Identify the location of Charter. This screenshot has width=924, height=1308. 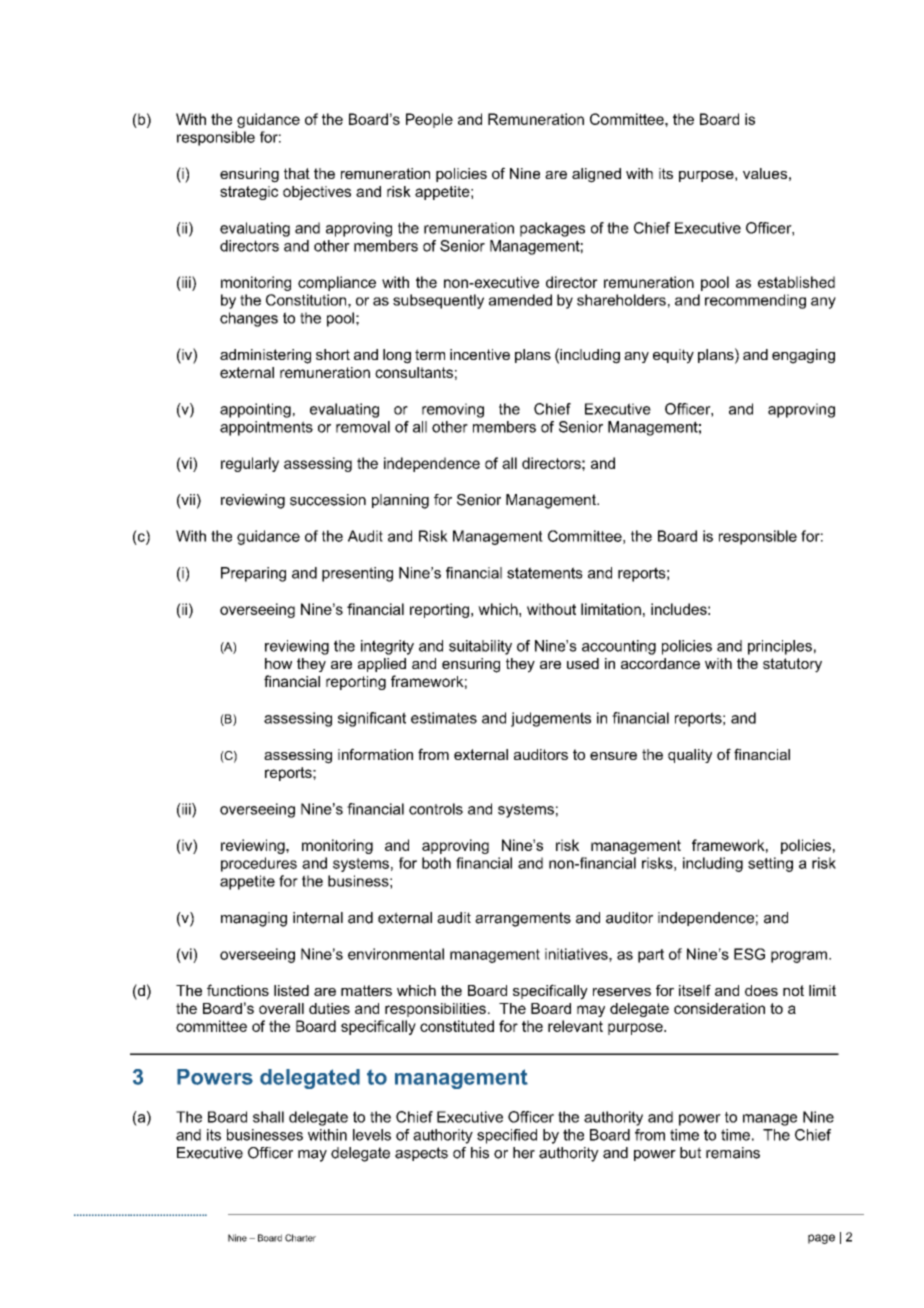
(300, 1238).
